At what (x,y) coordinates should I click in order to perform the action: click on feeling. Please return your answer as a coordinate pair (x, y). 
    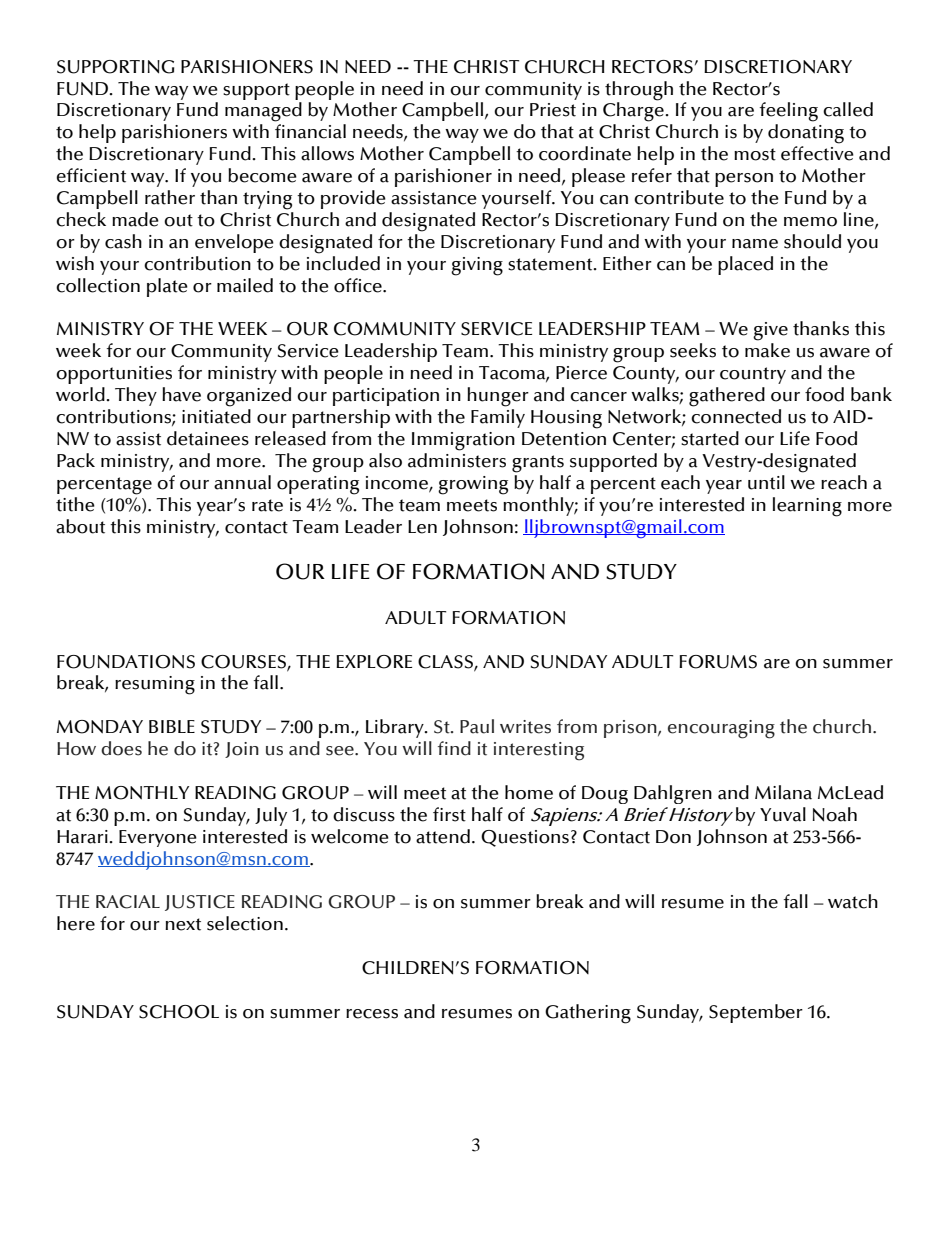
    Looking at the image, I should click on (789, 112).
